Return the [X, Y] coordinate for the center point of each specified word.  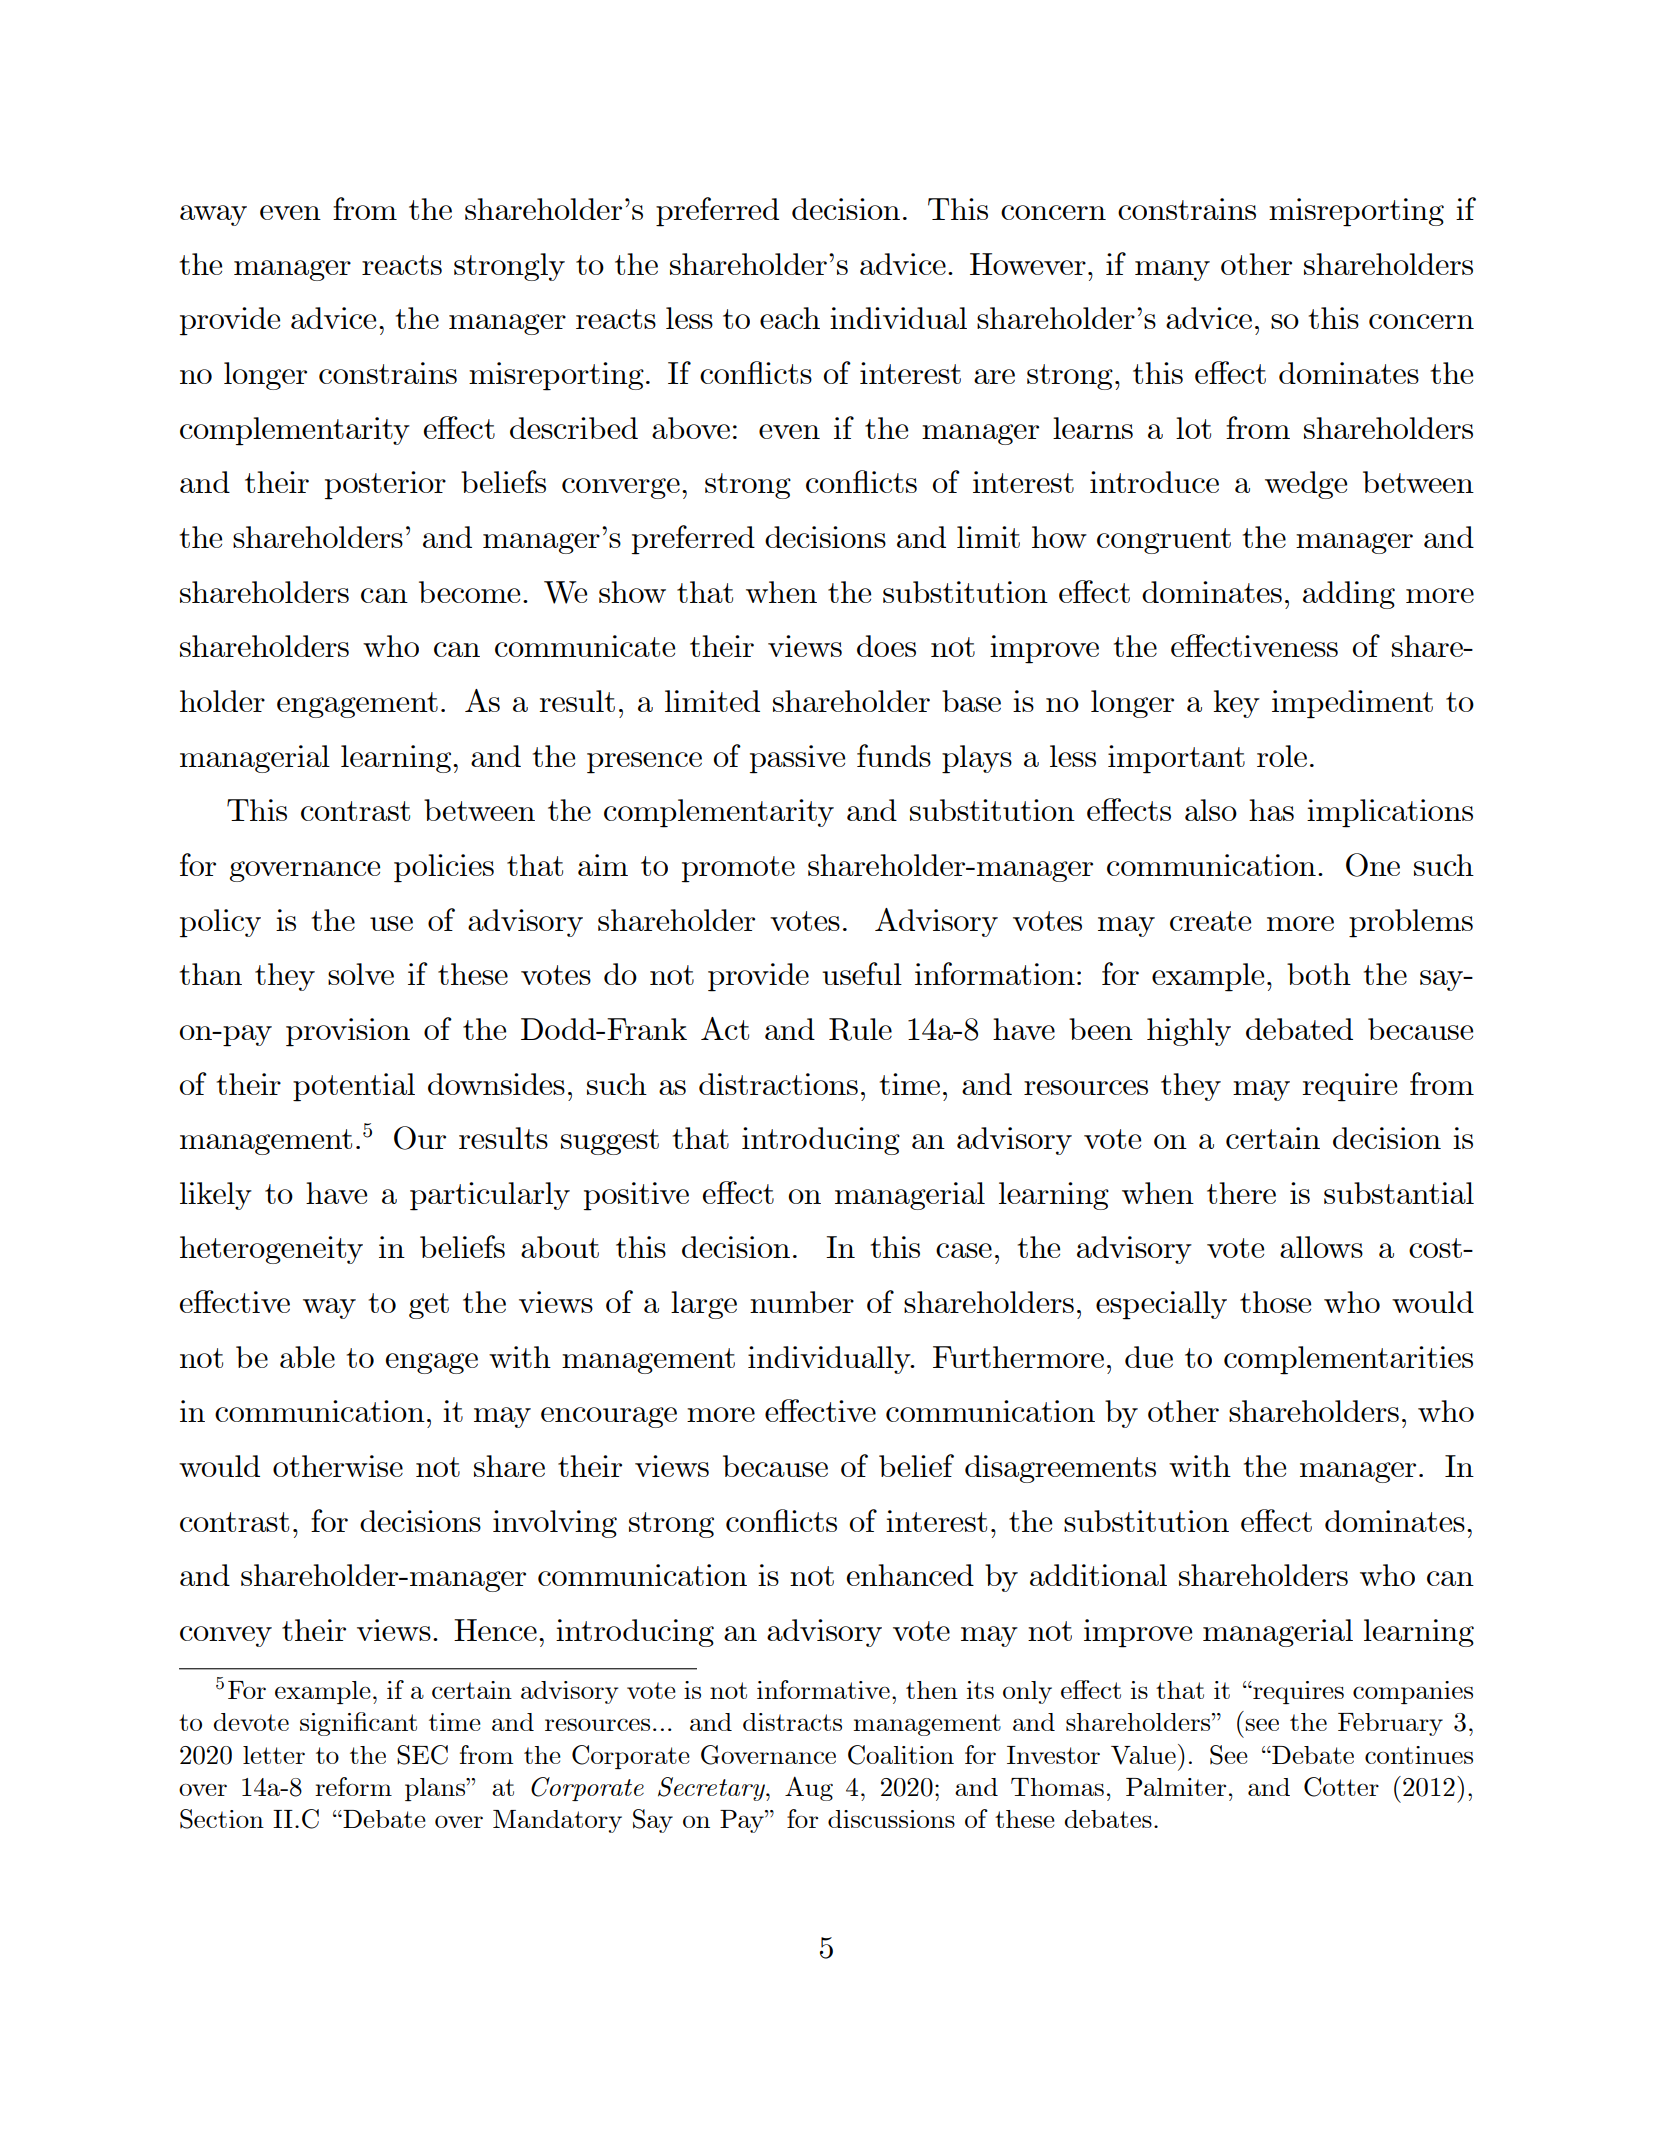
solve [361, 974]
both [1319, 974]
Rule [860, 1029]
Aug [809, 1788]
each [790, 318]
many [1172, 270]
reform [353, 1786]
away [213, 215]
